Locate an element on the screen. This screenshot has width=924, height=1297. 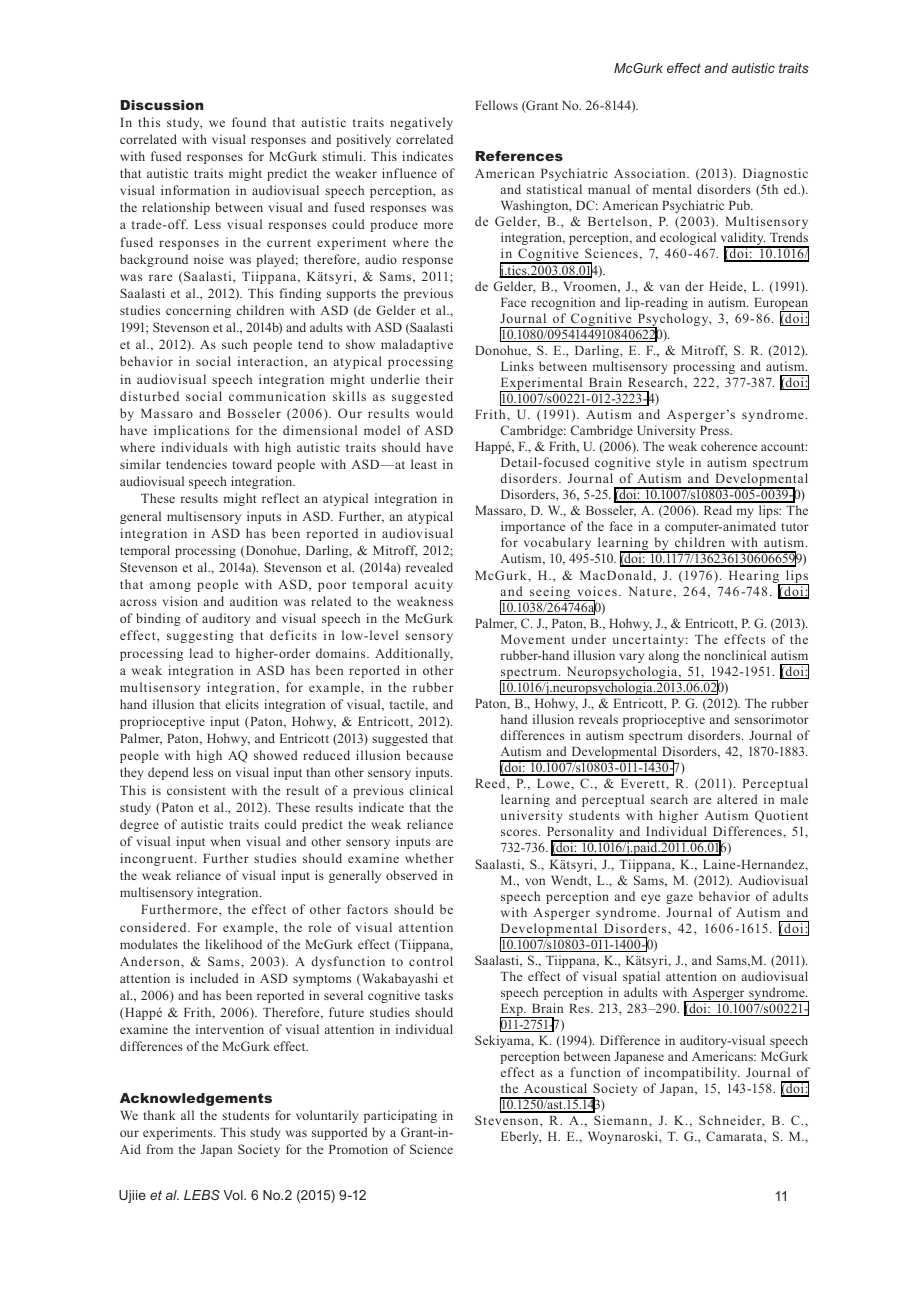
along is located at coordinates (664, 656).
